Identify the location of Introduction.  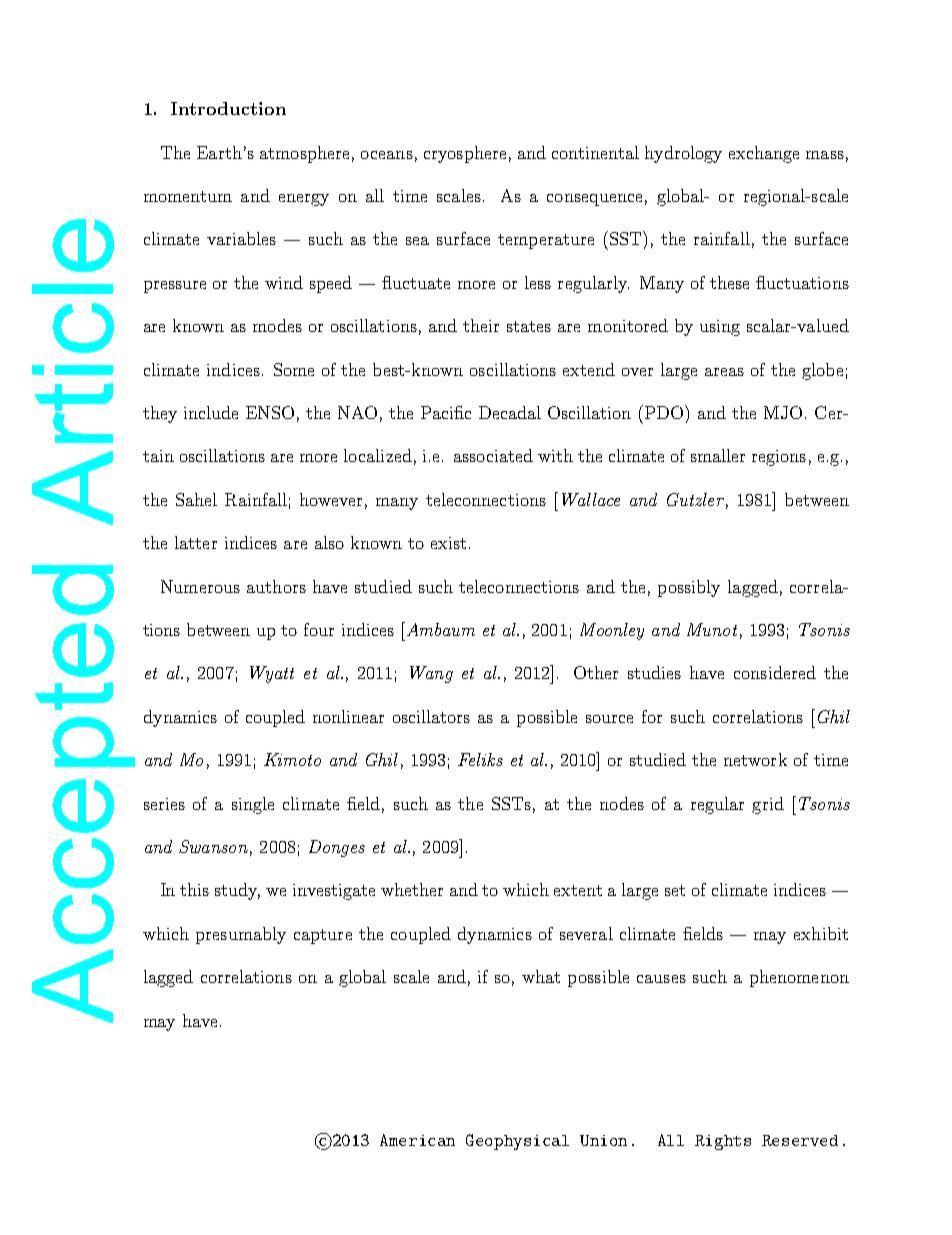
(228, 108).
